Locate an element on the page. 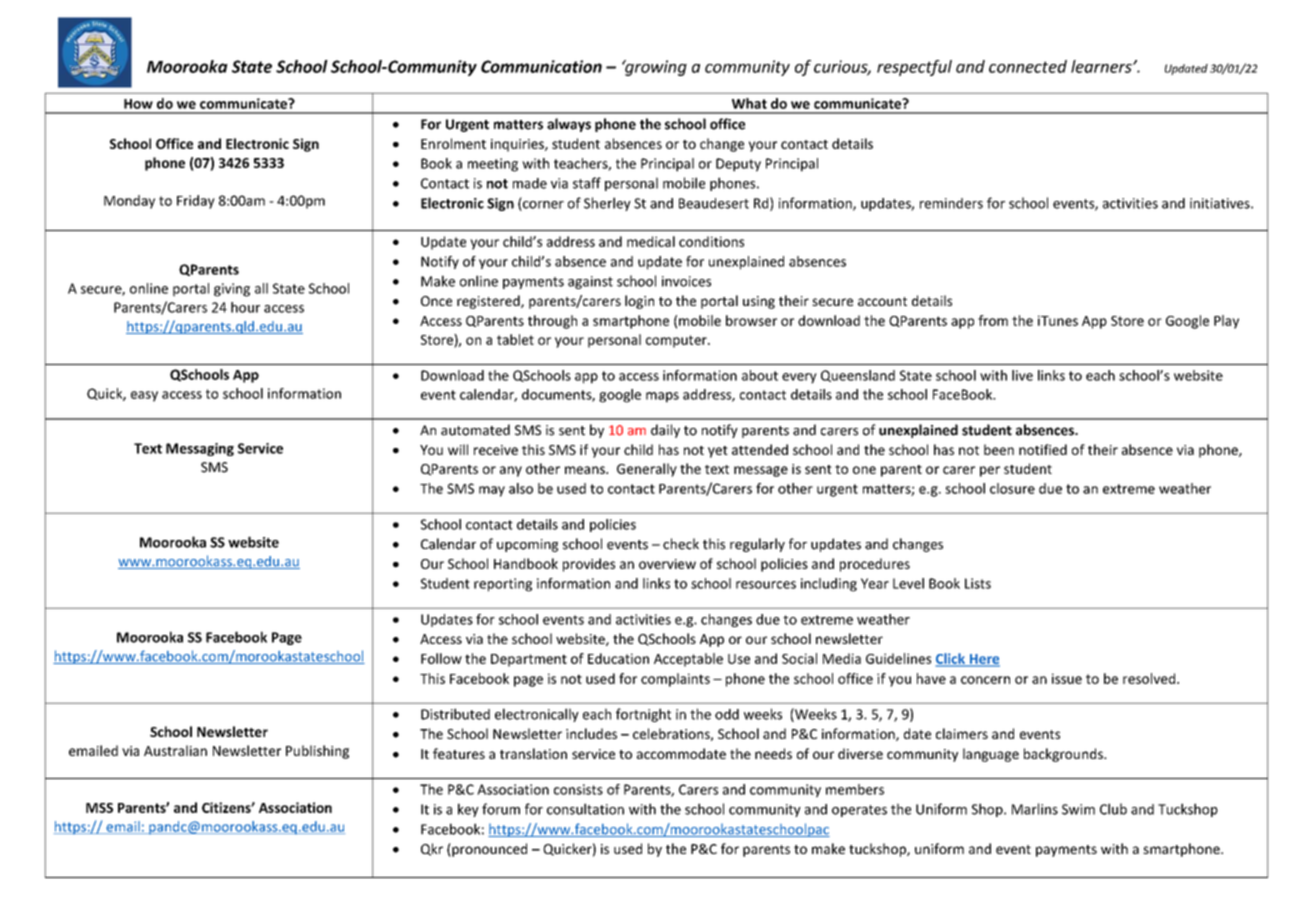 The height and width of the document is (924, 1308). hour is located at coordinates (245, 307).
